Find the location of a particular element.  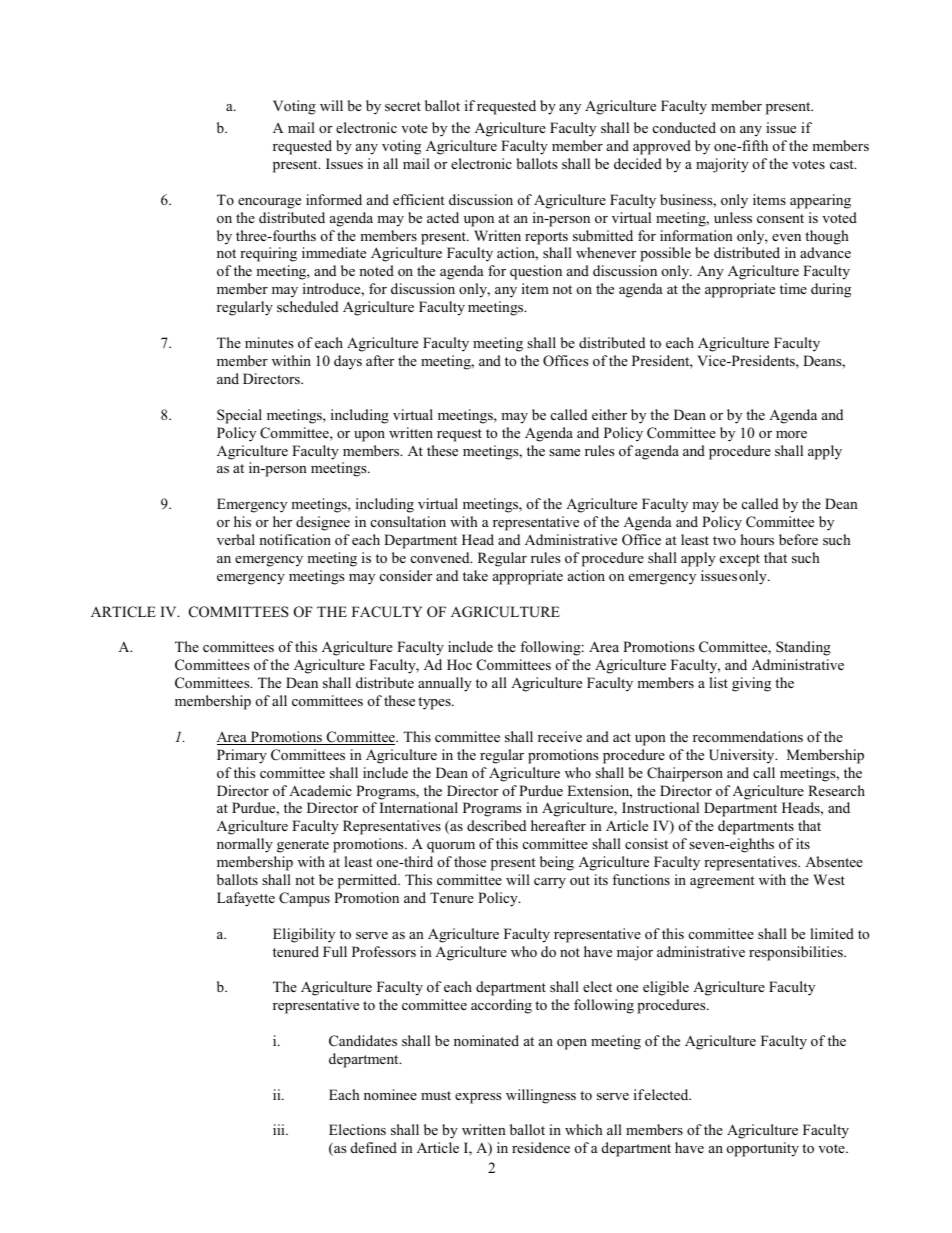

take is located at coordinates (475, 575).
